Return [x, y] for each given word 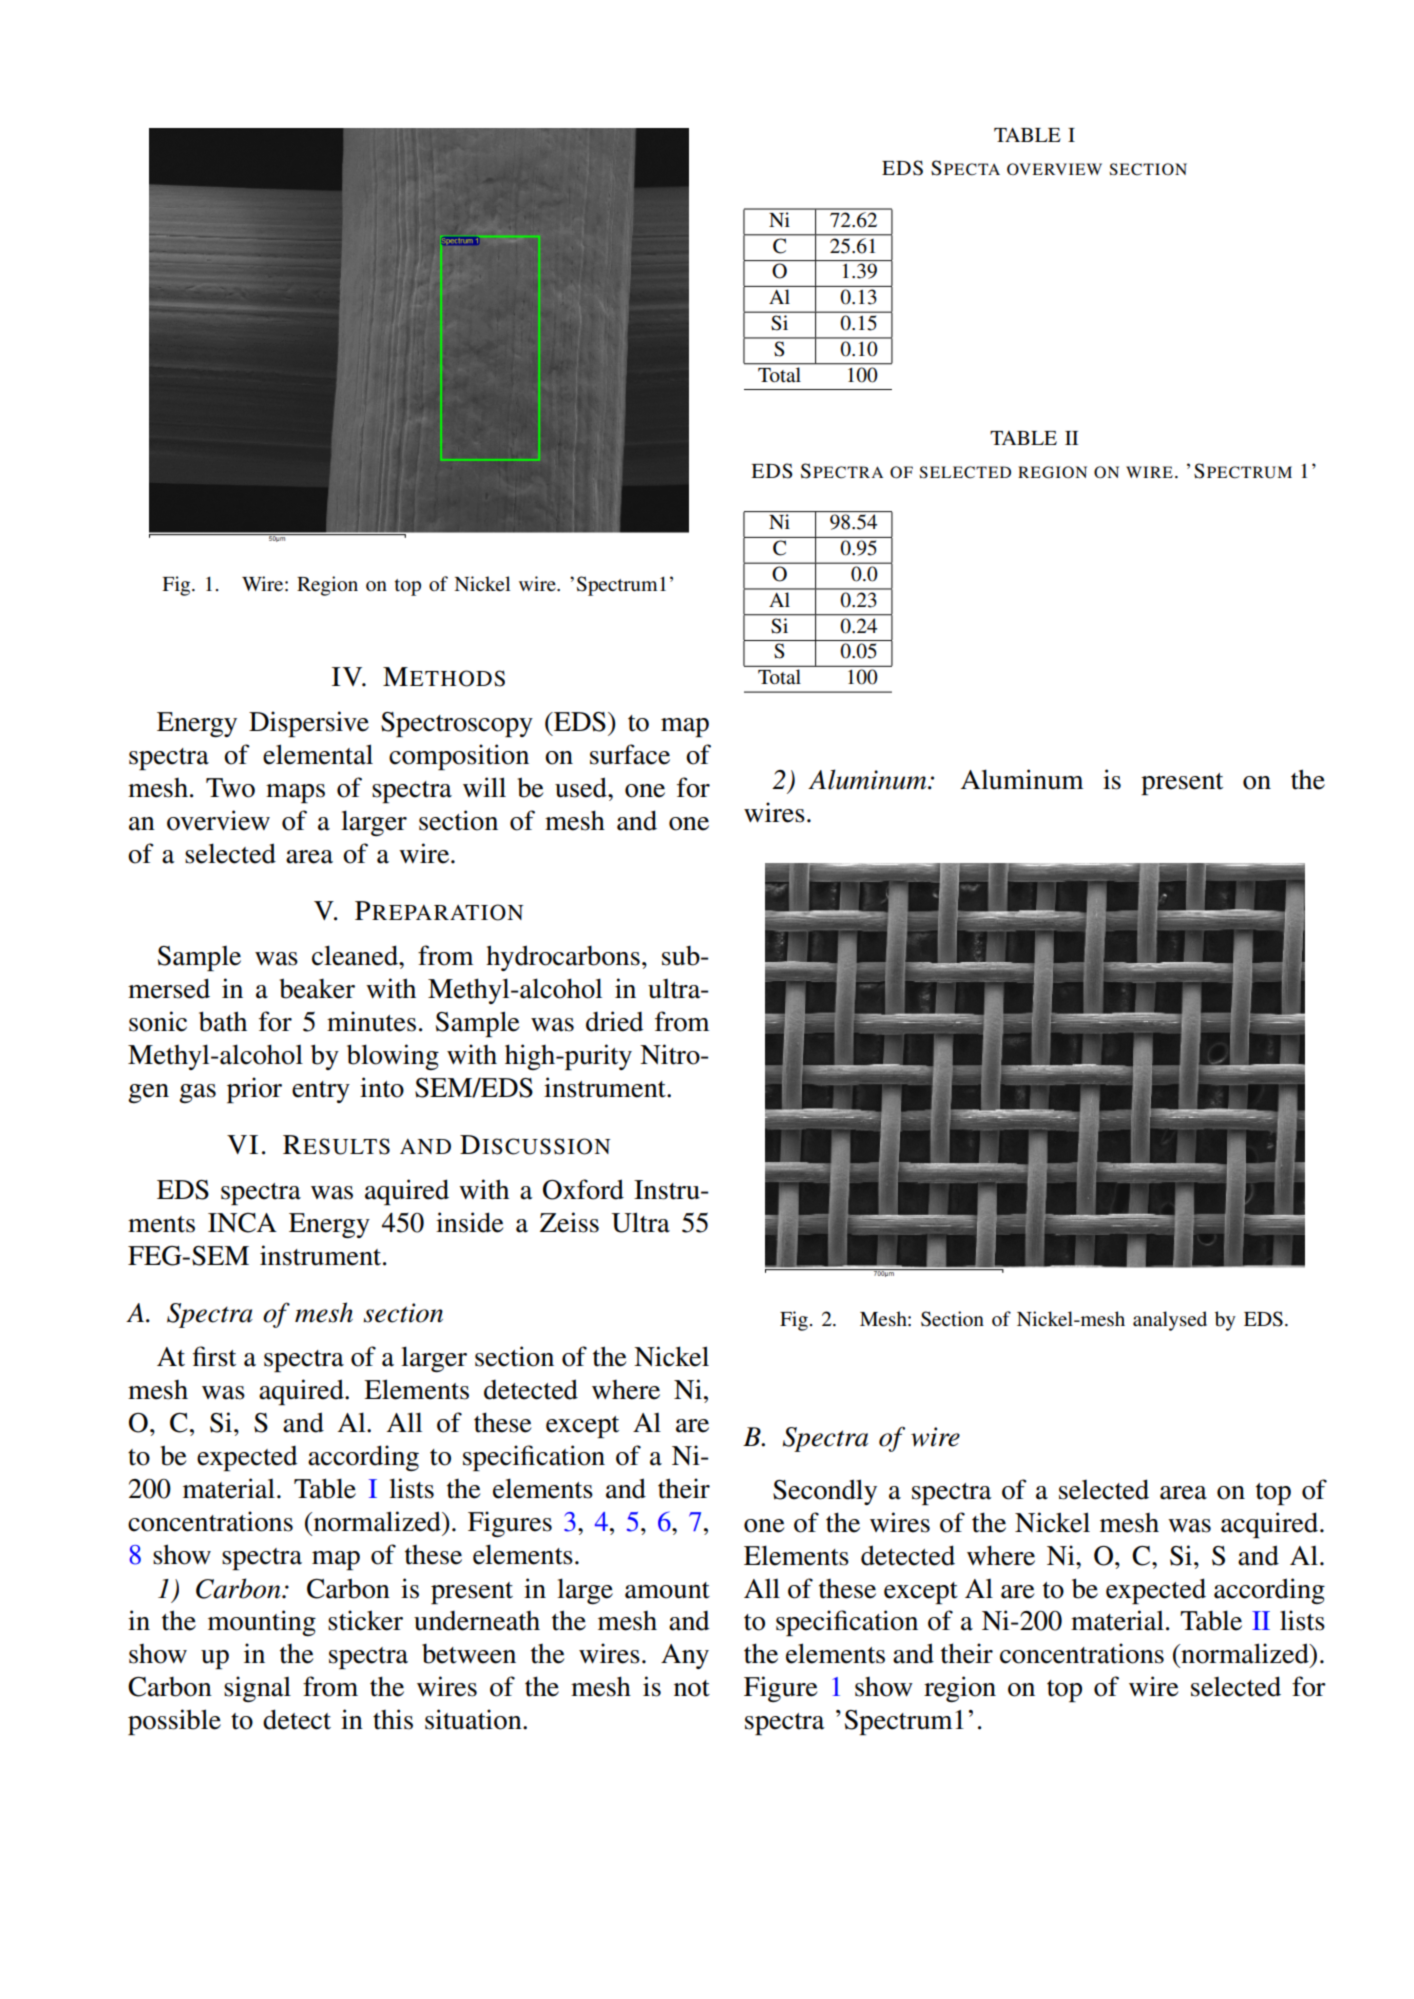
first [214, 1356]
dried [614, 1021]
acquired [1271, 1525]
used [582, 787]
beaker [317, 988]
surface [630, 754]
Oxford [583, 1189]
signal [257, 1689]
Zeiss [569, 1222]
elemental [318, 754]
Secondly [825, 1492]
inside [469, 1222]
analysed [1170, 1321]
